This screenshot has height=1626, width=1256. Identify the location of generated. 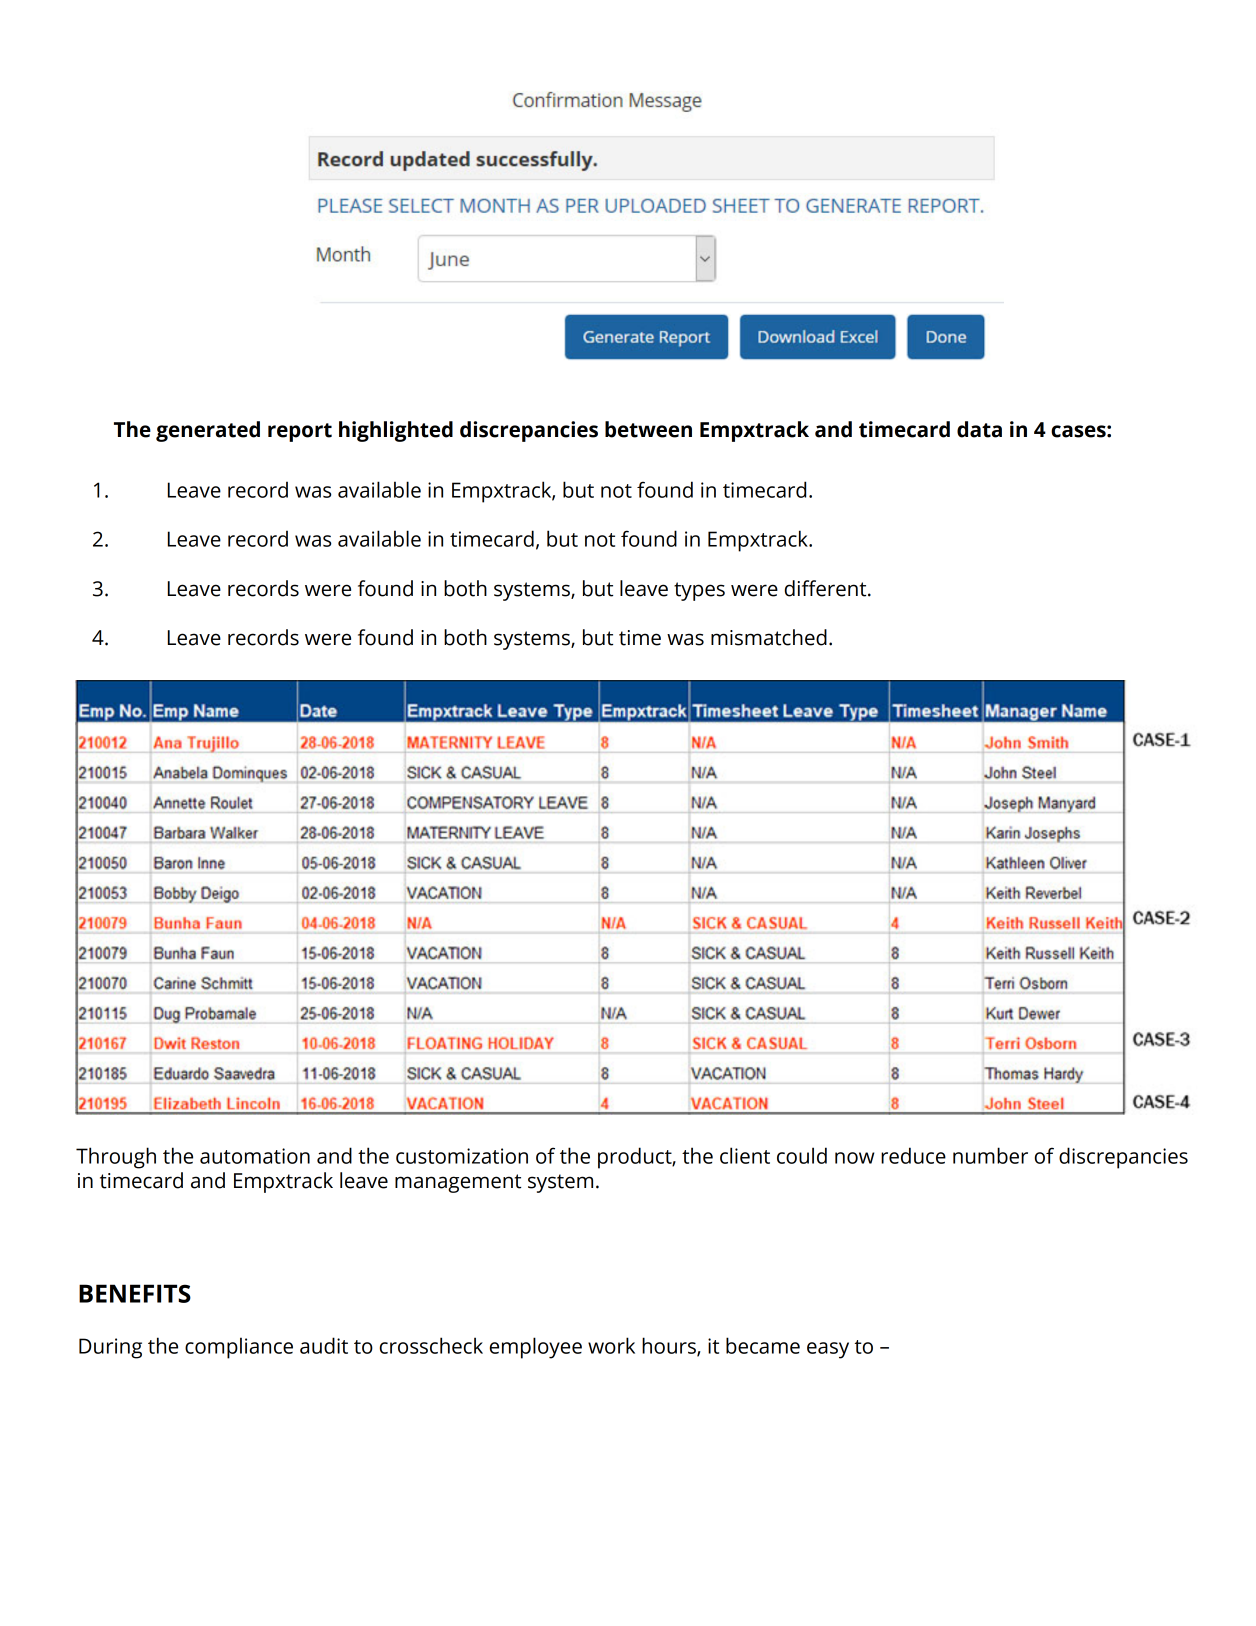
(208, 431).
